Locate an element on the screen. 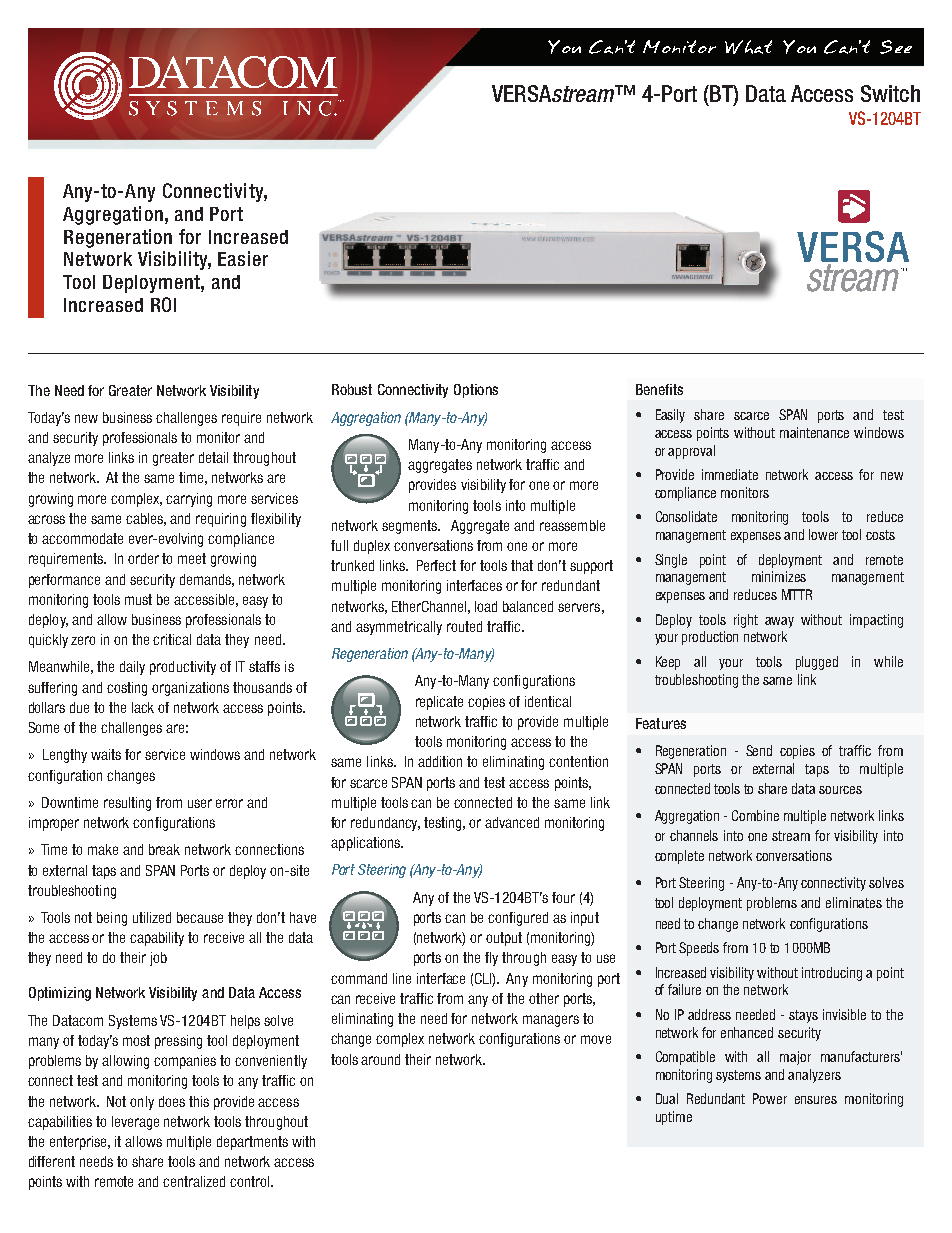  ROI is located at coordinates (163, 304).
